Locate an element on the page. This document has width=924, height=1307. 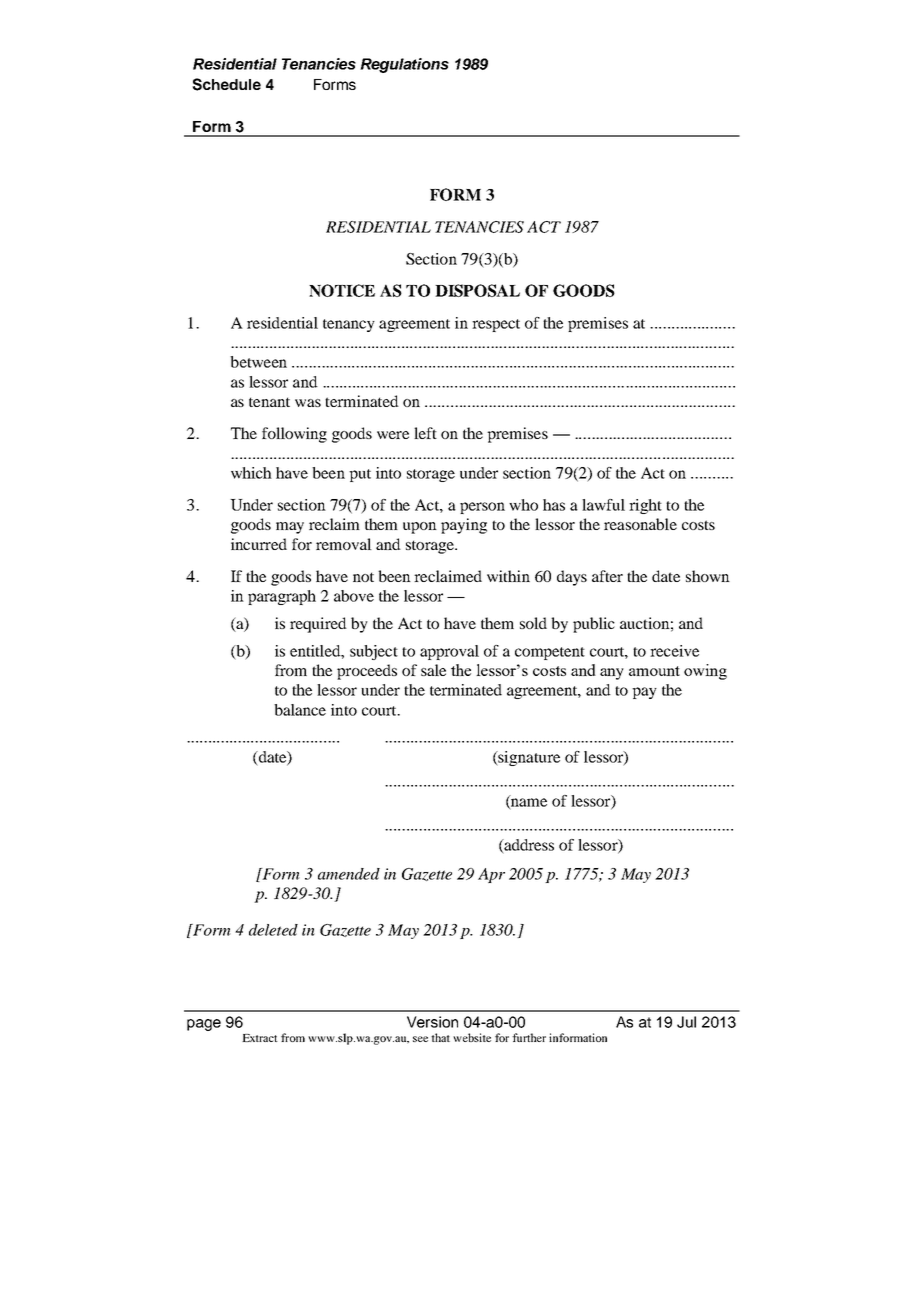
left is located at coordinates (425, 433).
